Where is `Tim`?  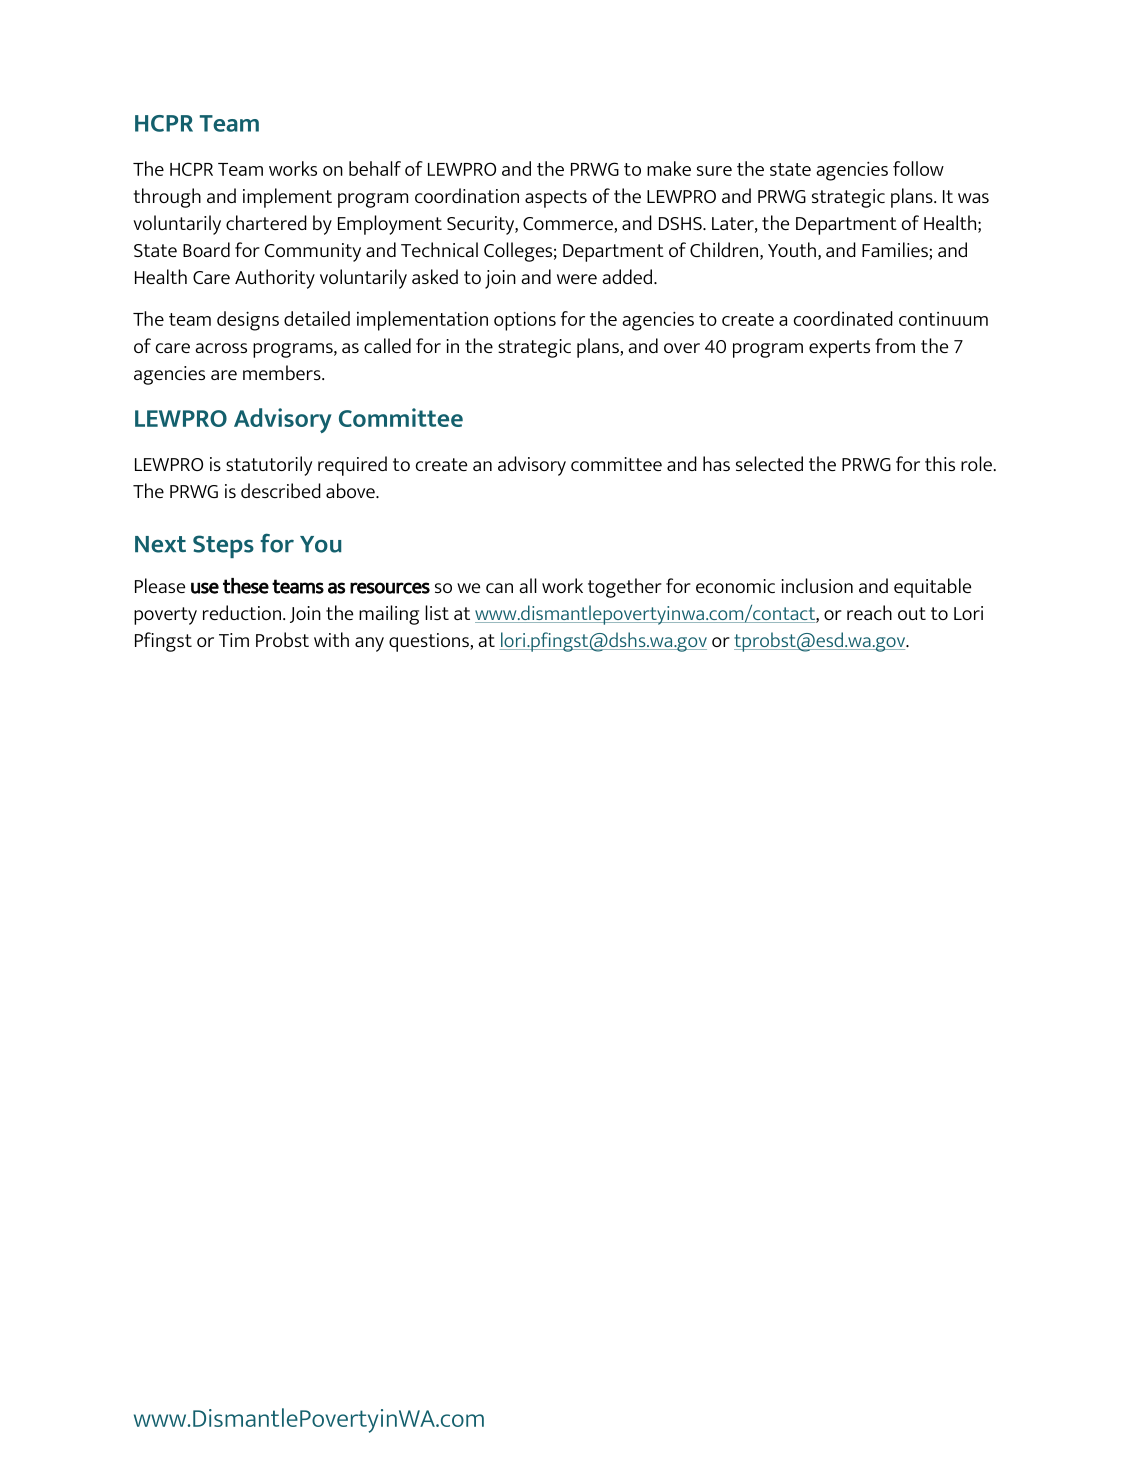 Tim is located at coordinates (234, 640).
